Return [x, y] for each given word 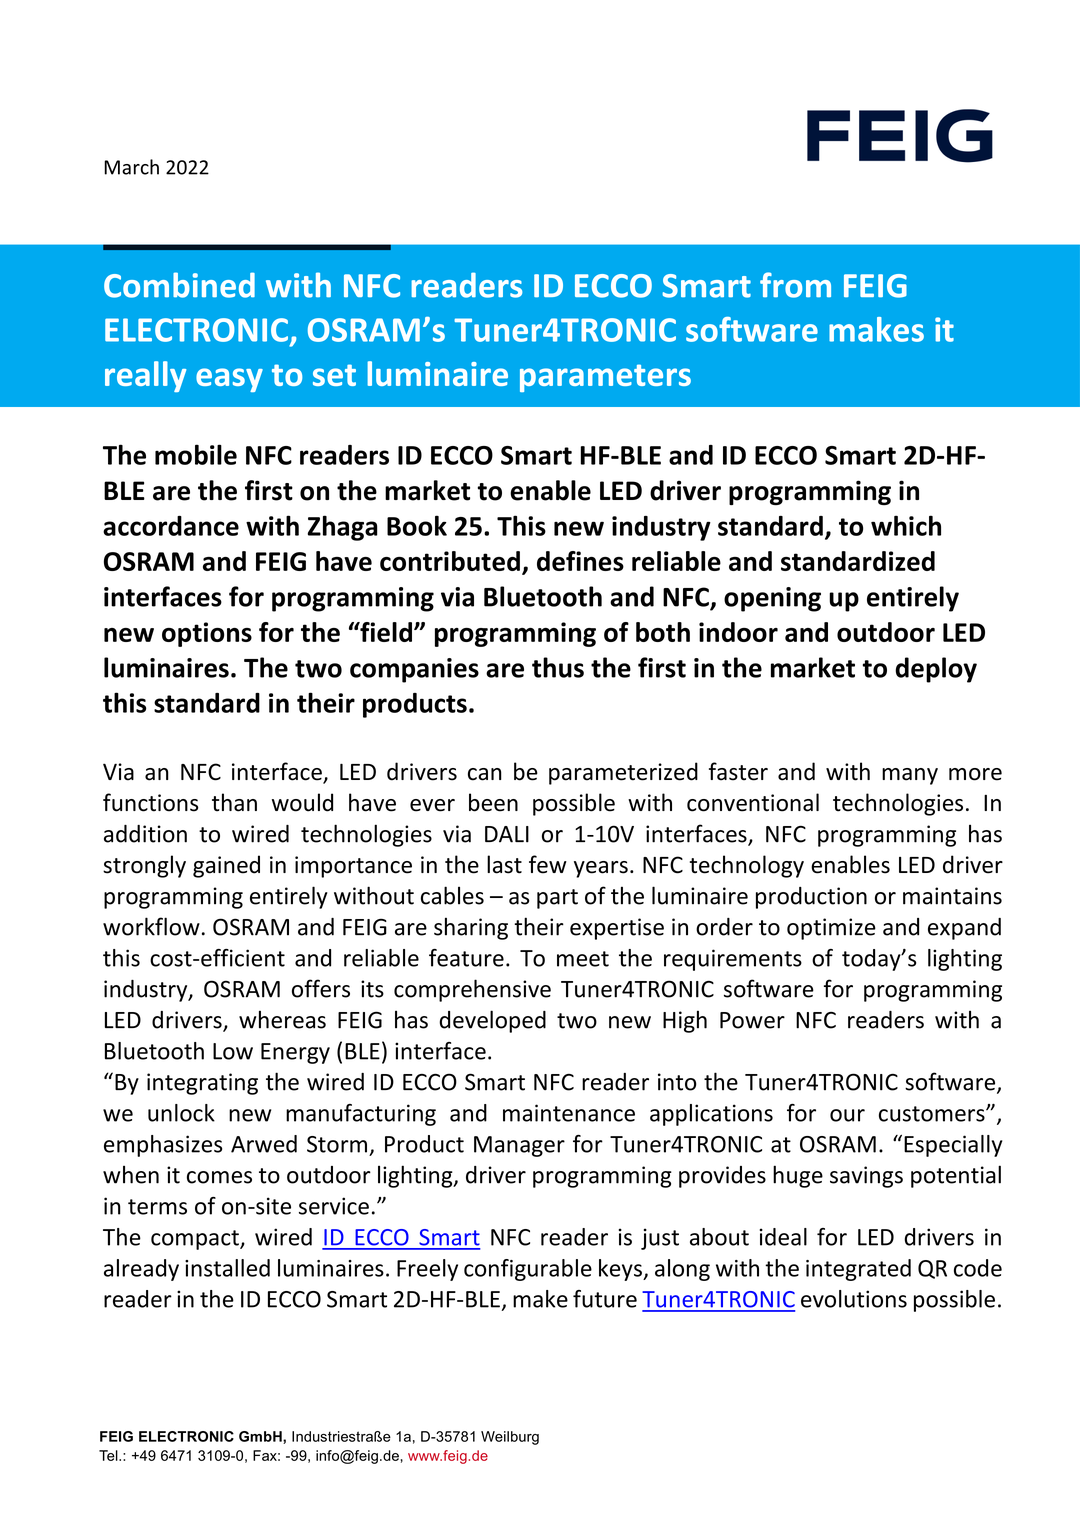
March [131, 167]
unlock [181, 1113]
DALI [507, 834]
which [906, 525]
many [910, 776]
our [847, 1115]
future [605, 1299]
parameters [605, 378]
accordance [171, 526]
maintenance [569, 1113]
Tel [109, 1455]
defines [580, 561]
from [795, 285]
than [234, 802]
